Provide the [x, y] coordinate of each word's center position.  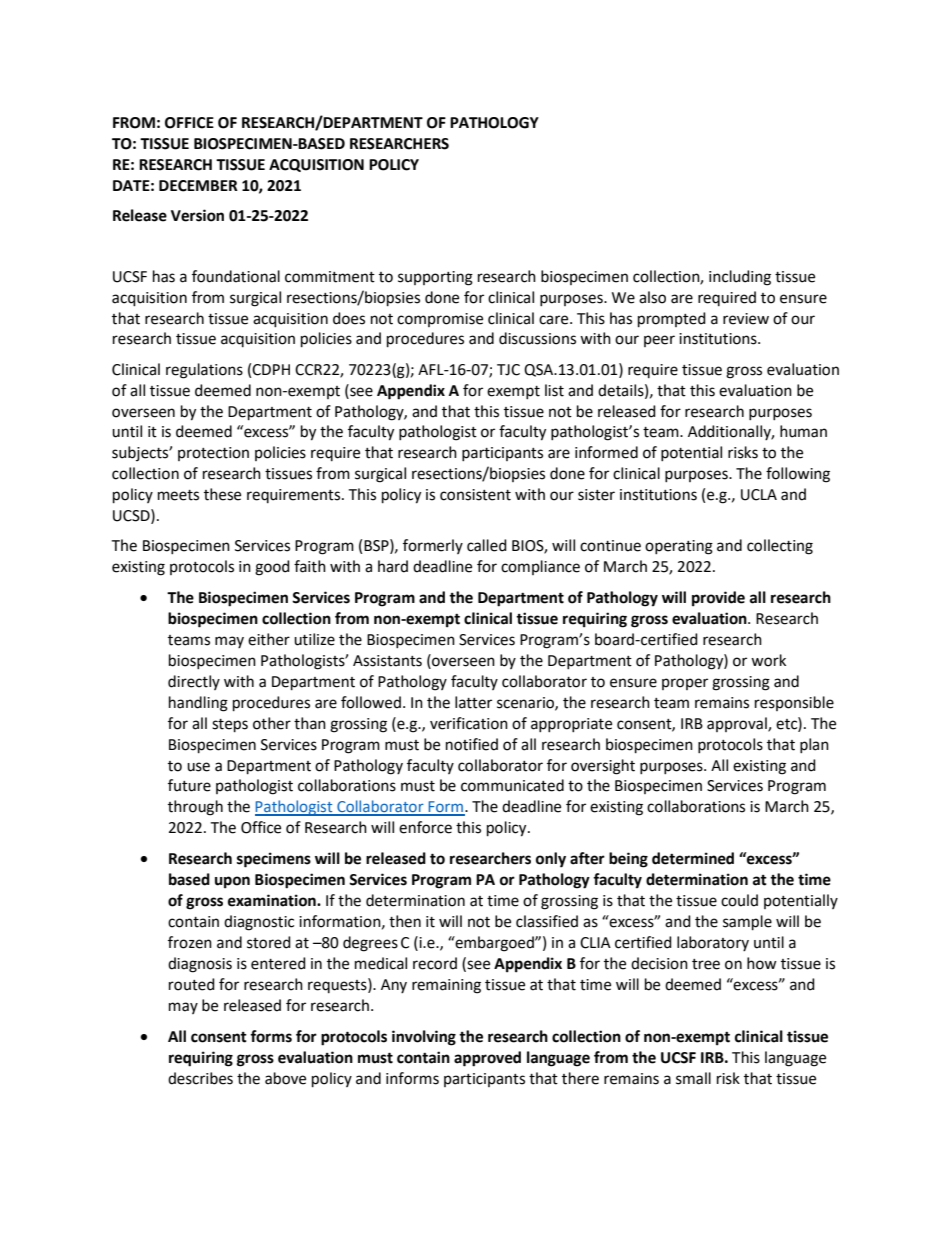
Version [197, 215]
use [198, 767]
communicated [512, 785]
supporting [435, 278]
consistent [475, 495]
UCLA [759, 495]
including [740, 278]
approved [487, 1059]
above [285, 1078]
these [222, 494]
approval [738, 724]
